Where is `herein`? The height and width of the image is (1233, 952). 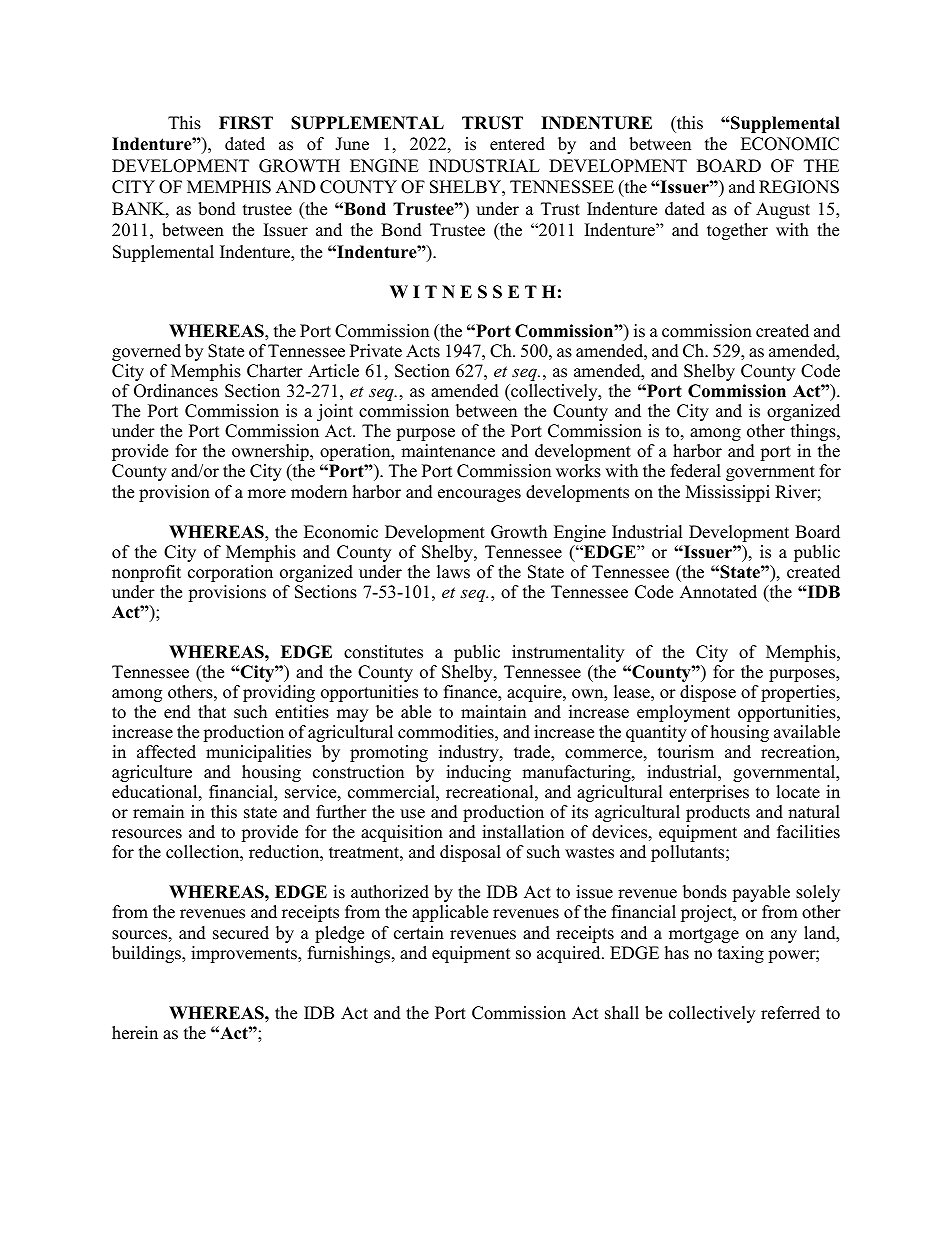 herein is located at coordinates (135, 1033).
